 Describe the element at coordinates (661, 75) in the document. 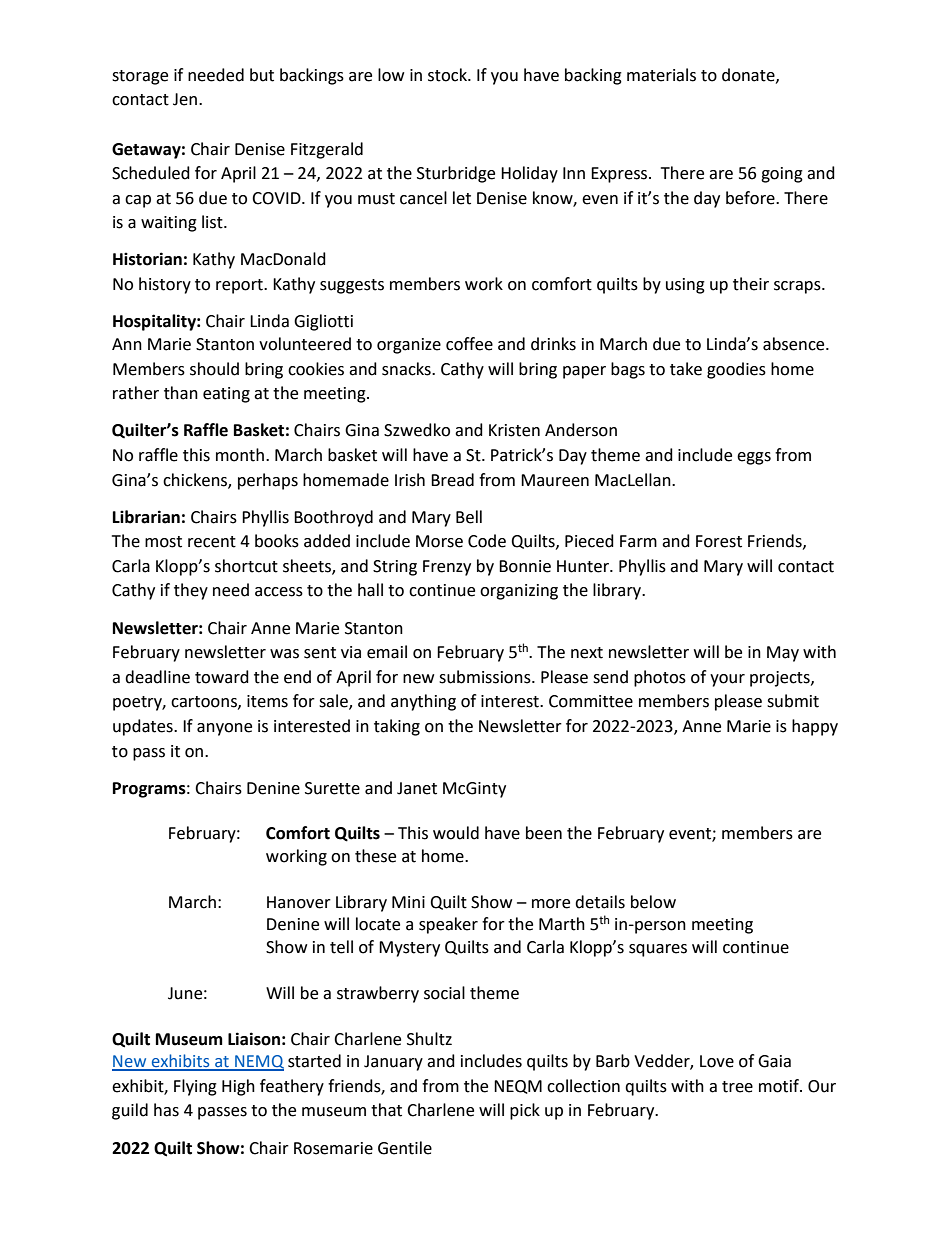

I see `materials` at that location.
